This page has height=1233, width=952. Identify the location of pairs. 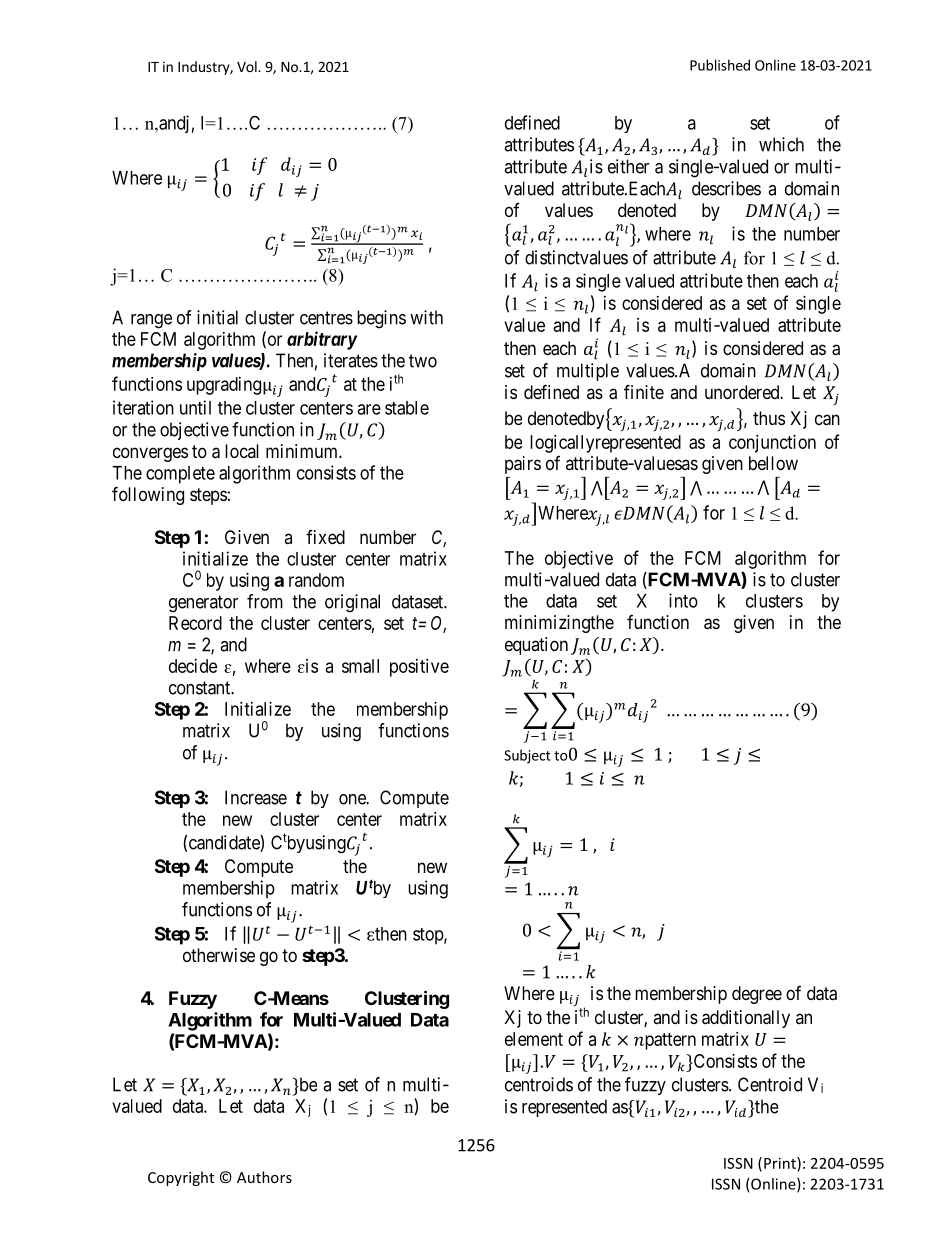
(523, 465).
